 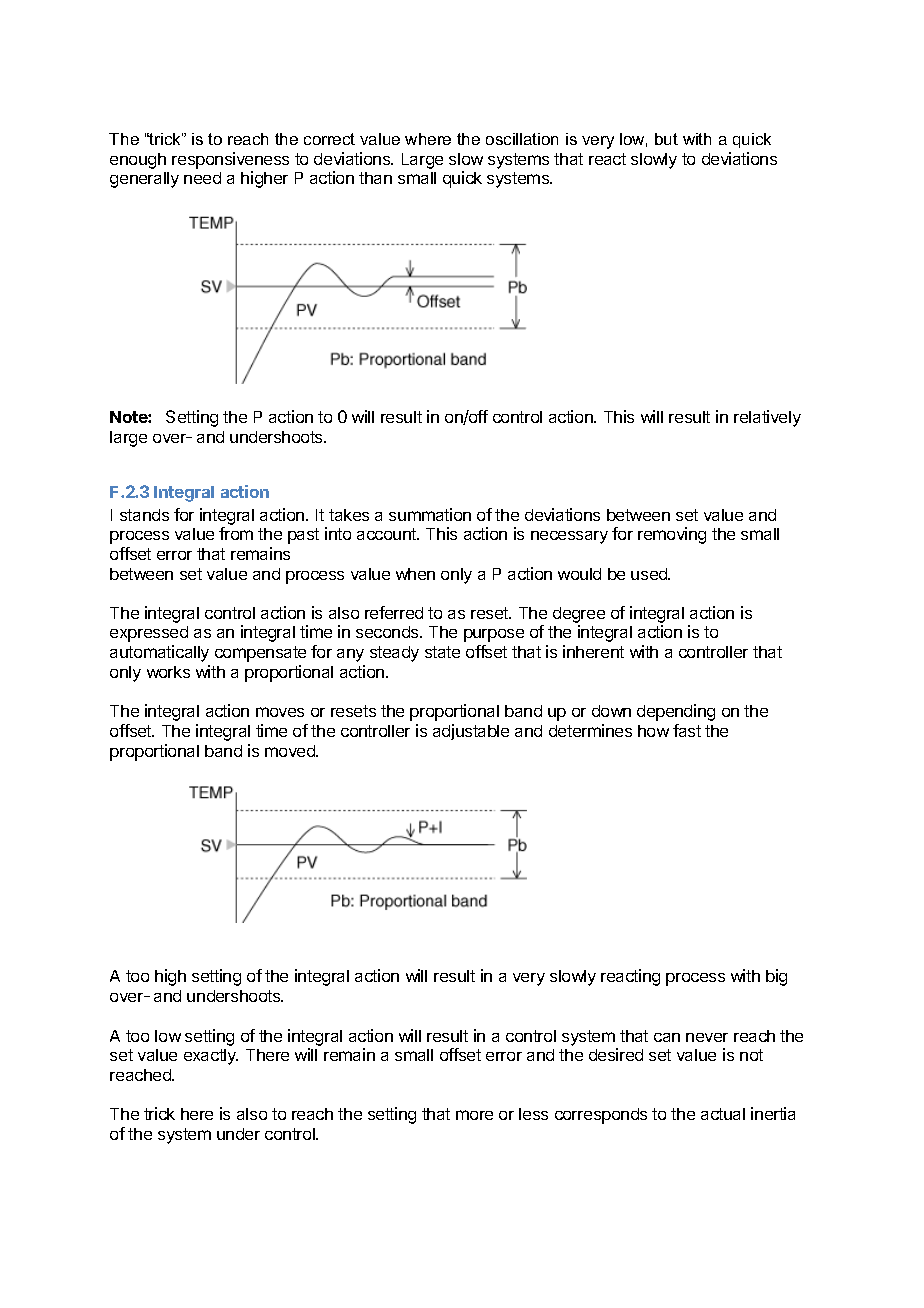 I want to click on stands, so click(x=144, y=515).
